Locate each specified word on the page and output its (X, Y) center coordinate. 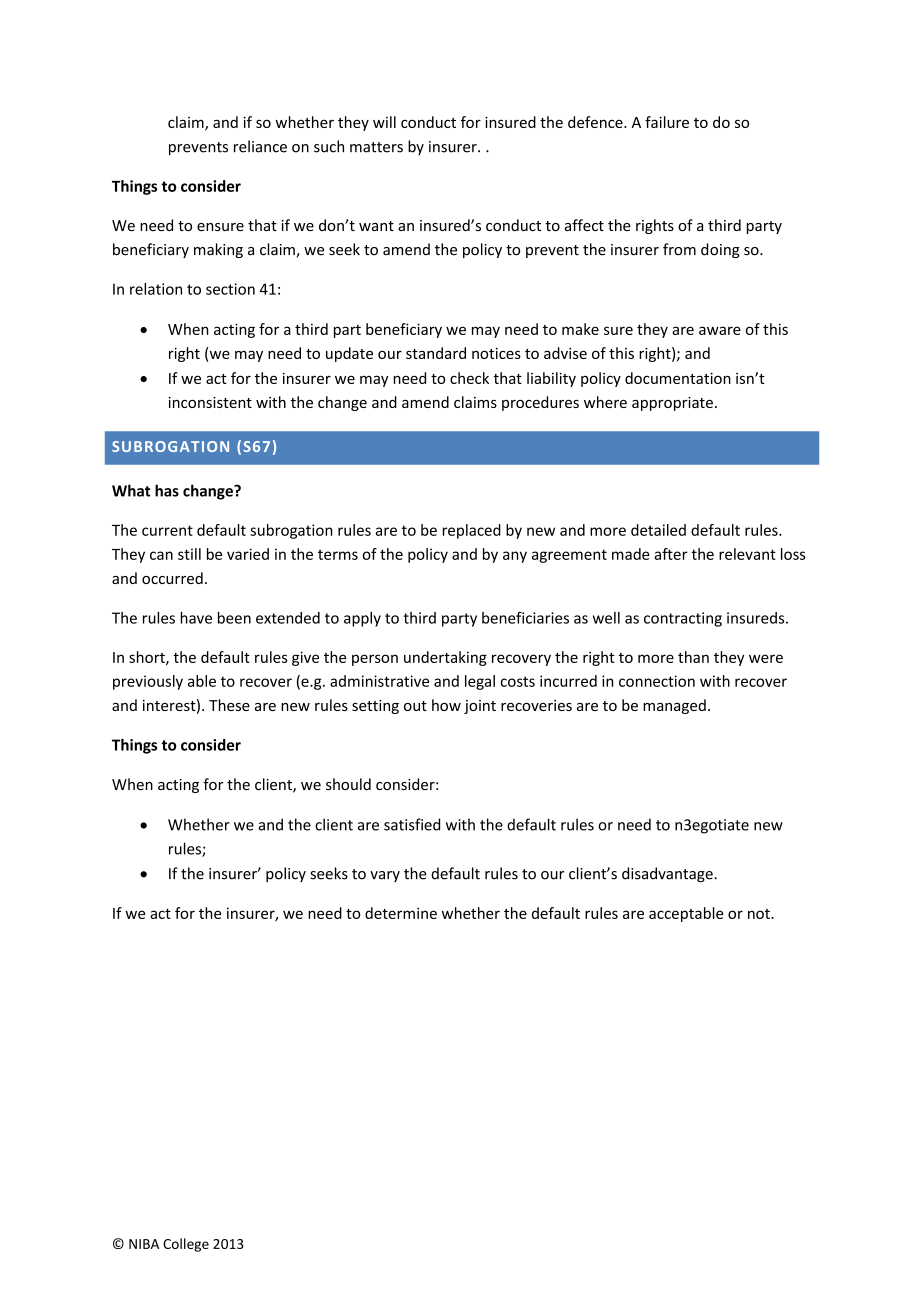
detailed (658, 530)
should (348, 784)
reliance (260, 146)
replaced (472, 531)
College (186, 1245)
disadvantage (668, 874)
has (167, 490)
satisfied (412, 824)
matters (376, 147)
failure (667, 122)
